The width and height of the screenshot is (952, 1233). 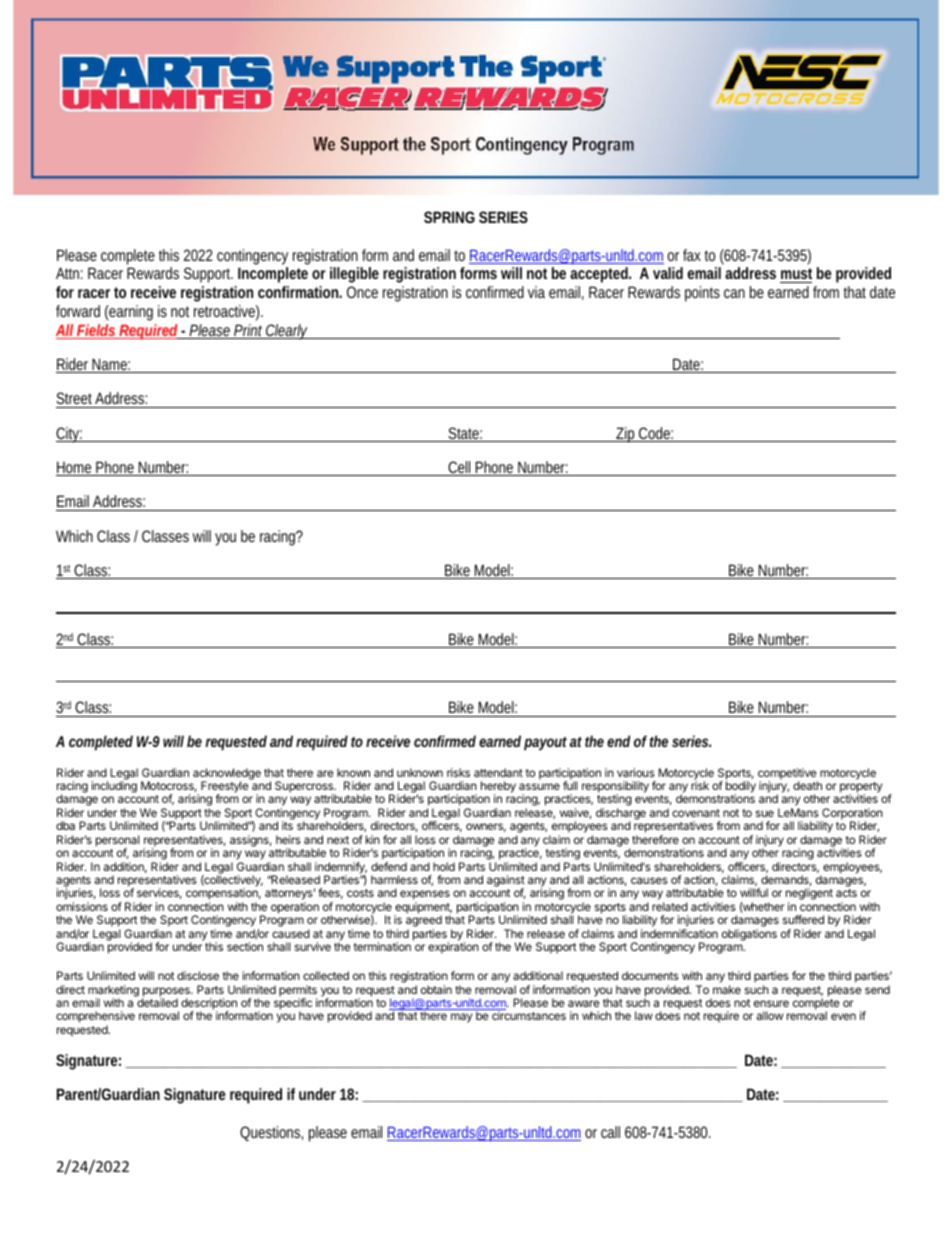 What do you see at coordinates (227, 775) in the screenshot?
I see `acknowledge` at bounding box center [227, 775].
